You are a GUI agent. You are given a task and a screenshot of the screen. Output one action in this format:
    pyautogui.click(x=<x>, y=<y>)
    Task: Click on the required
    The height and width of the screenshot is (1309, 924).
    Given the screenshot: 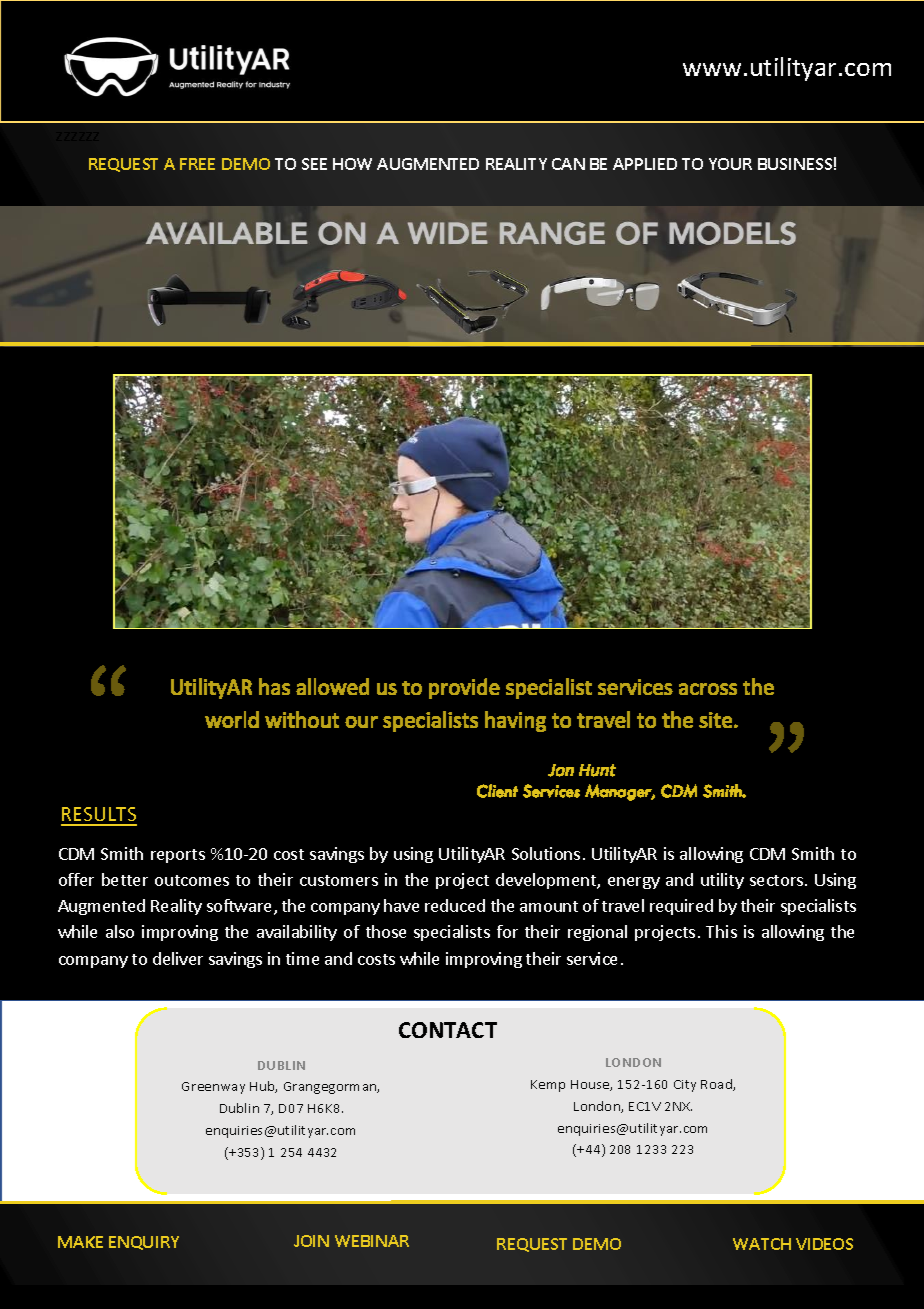 What is the action you would take?
    pyautogui.click(x=681, y=907)
